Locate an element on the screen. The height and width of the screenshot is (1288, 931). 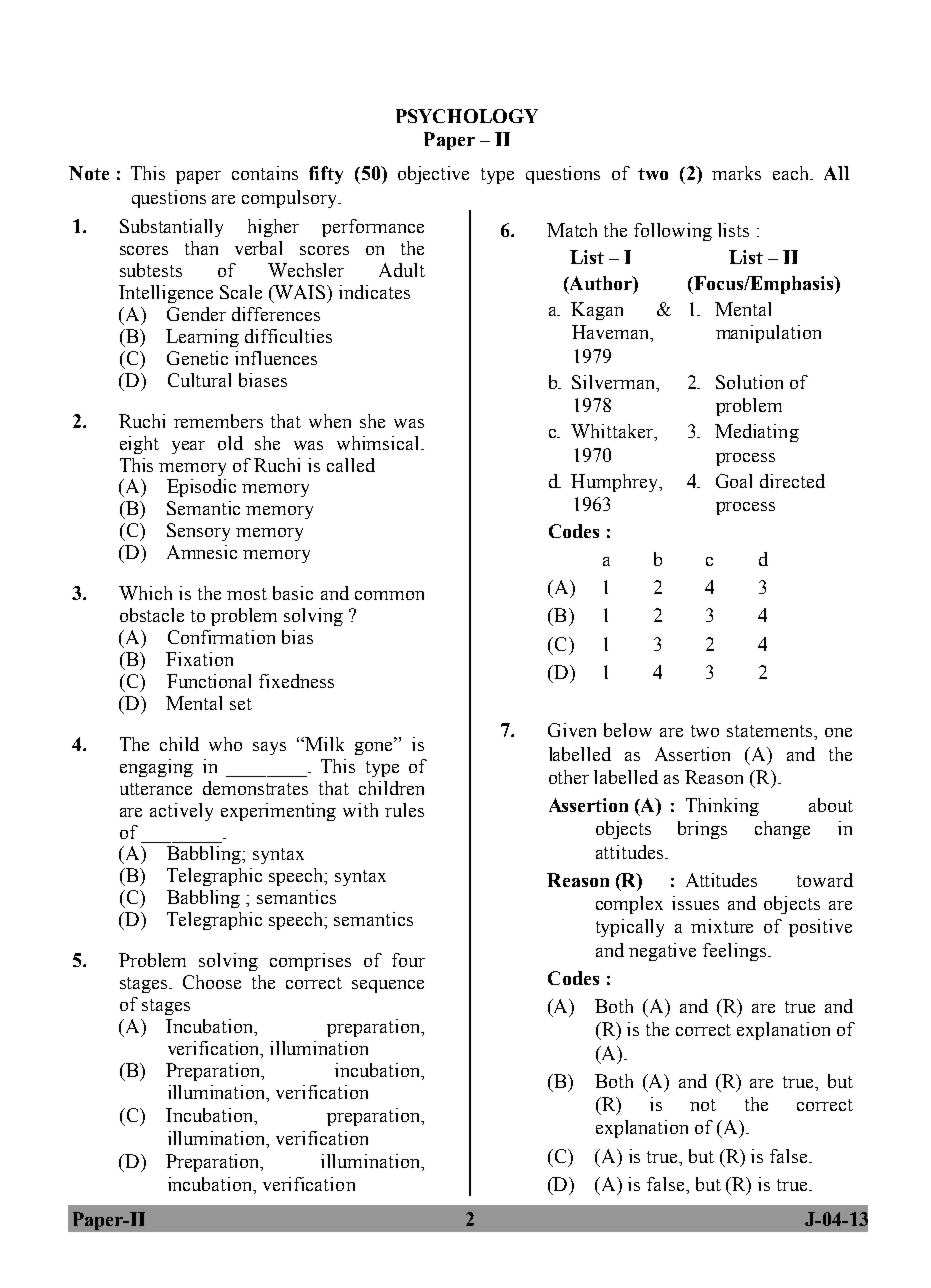
four is located at coordinates (408, 960).
